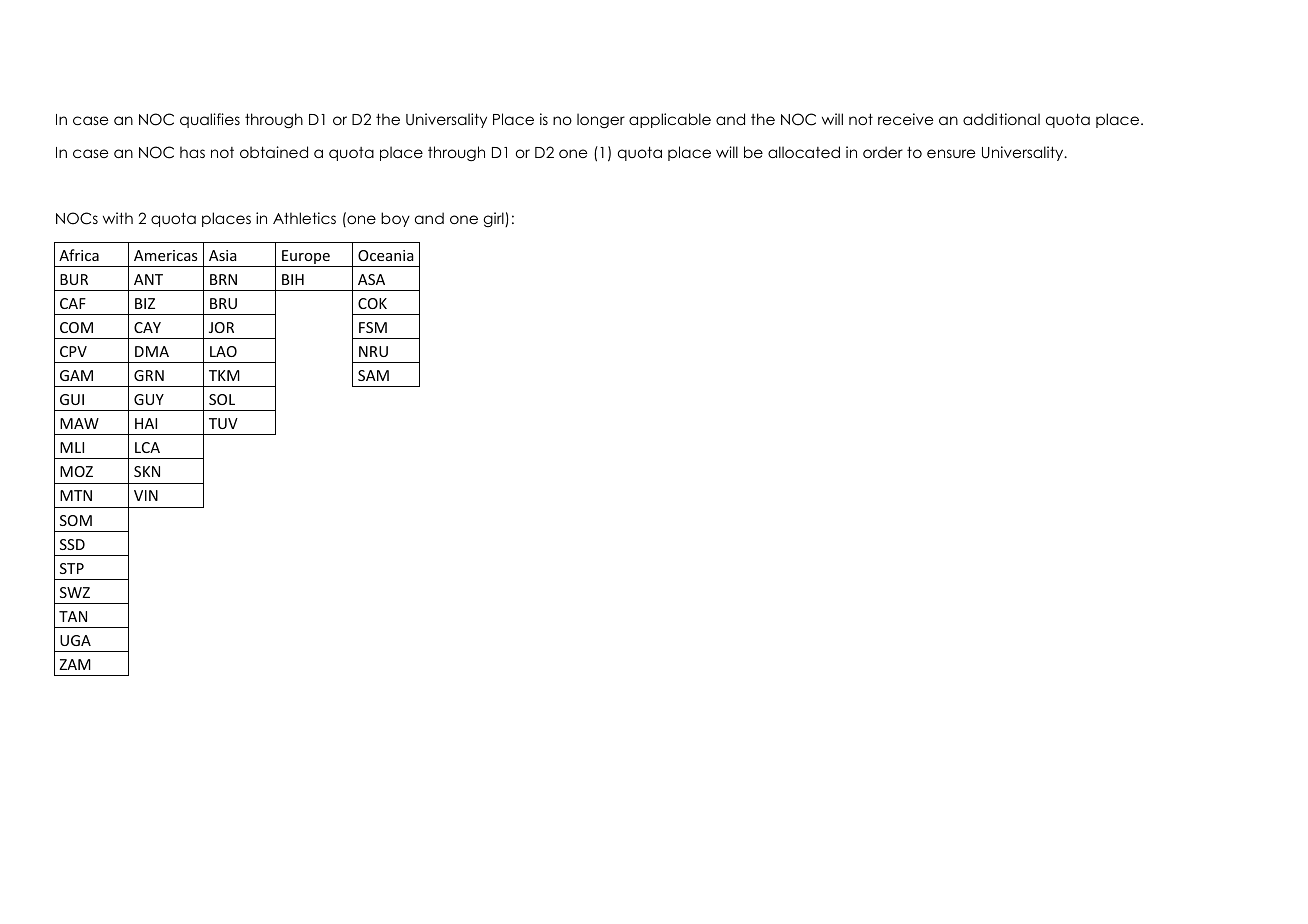  Describe the element at coordinates (951, 153) in the document. I see `ensure` at that location.
